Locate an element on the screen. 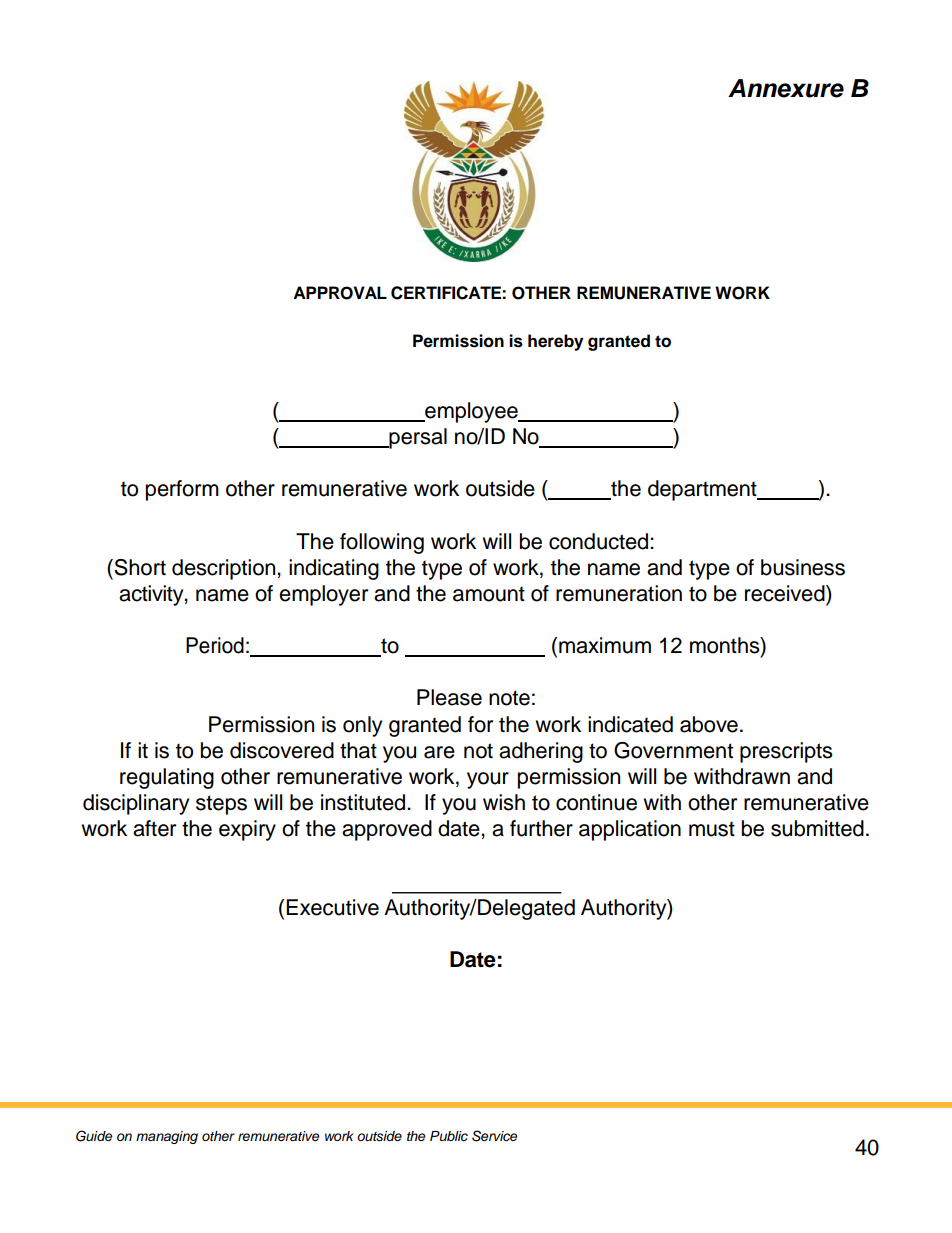 Image resolution: width=952 pixels, height=1233 pixels. after is located at coordinates (154, 828).
